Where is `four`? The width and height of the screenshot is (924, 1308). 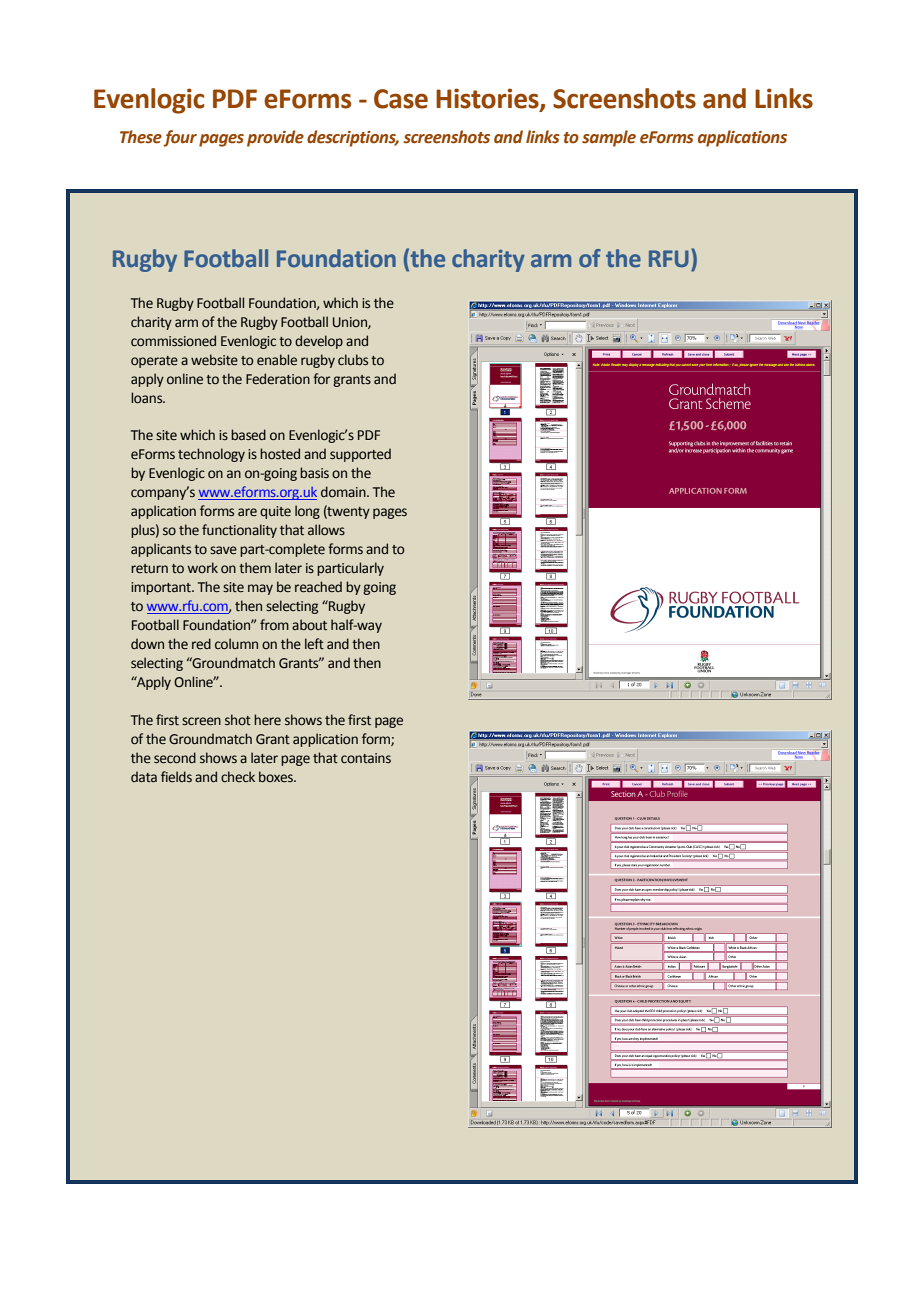 four is located at coordinates (180, 138).
